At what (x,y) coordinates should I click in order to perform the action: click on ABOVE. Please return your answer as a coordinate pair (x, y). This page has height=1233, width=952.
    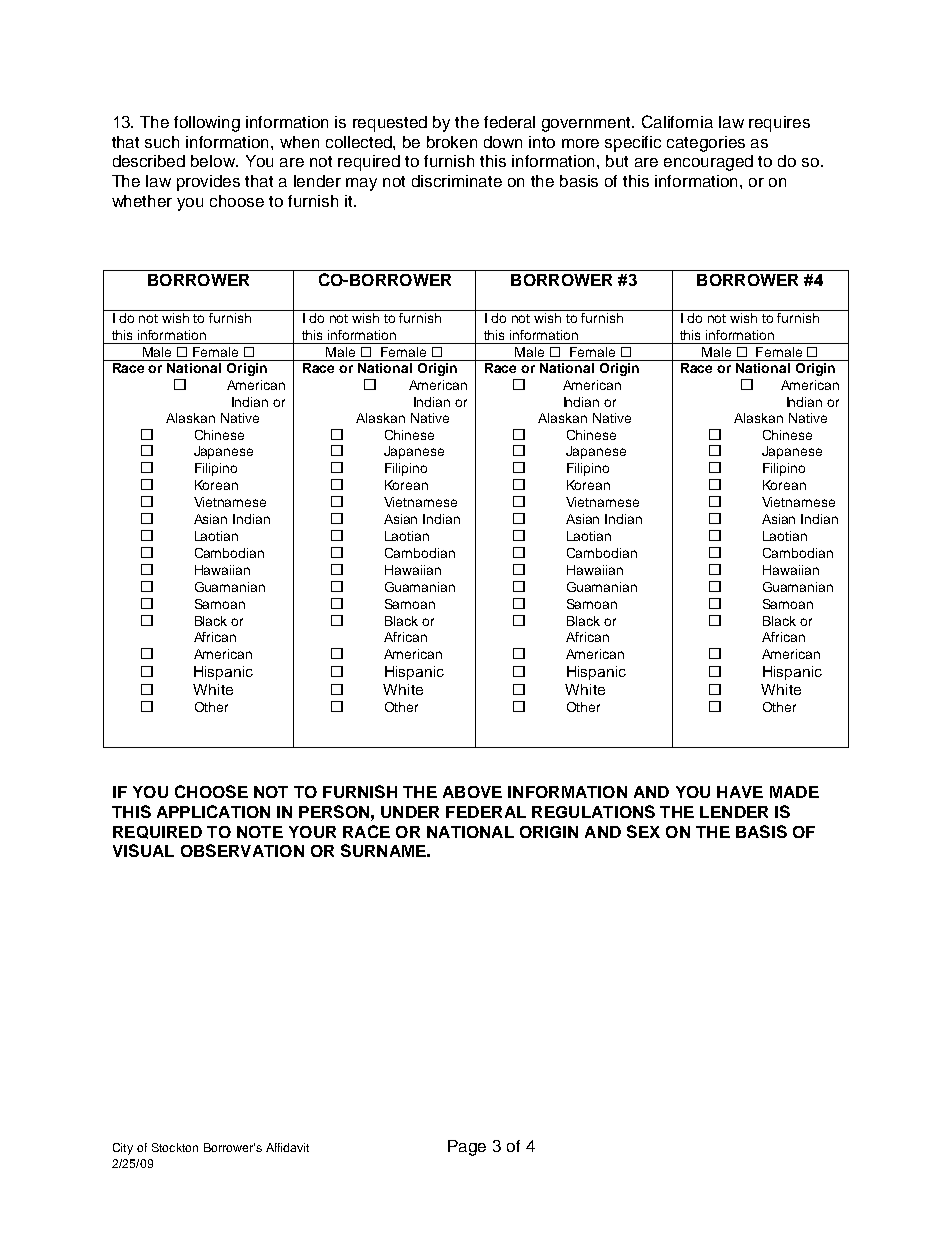
    Looking at the image, I should click on (472, 792).
